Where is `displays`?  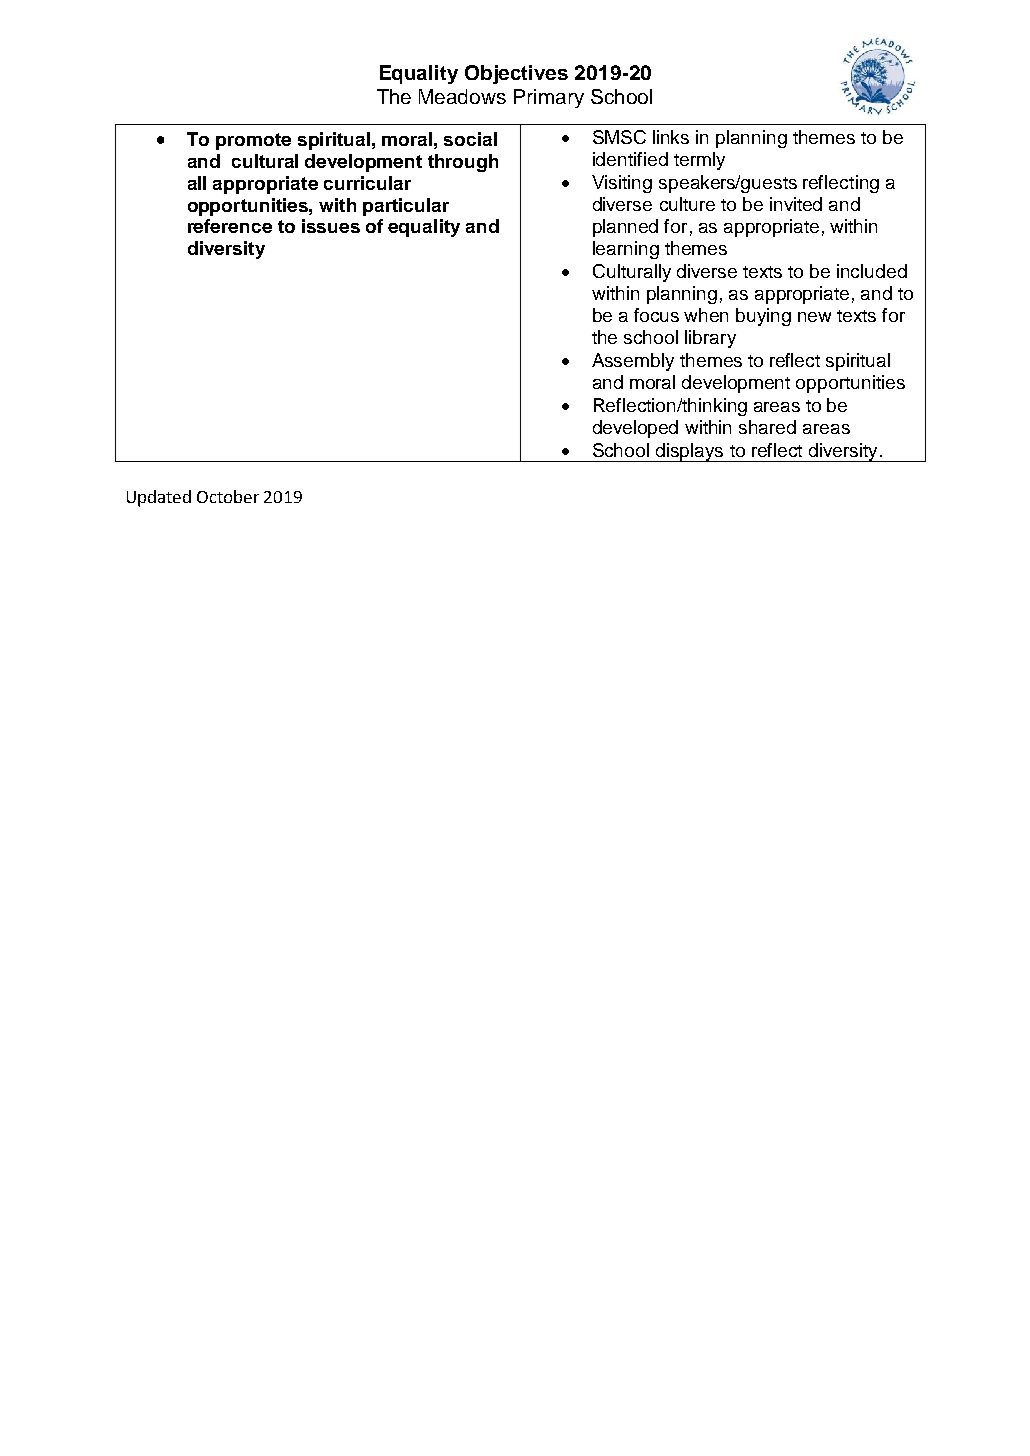
displays is located at coordinates (690, 452).
